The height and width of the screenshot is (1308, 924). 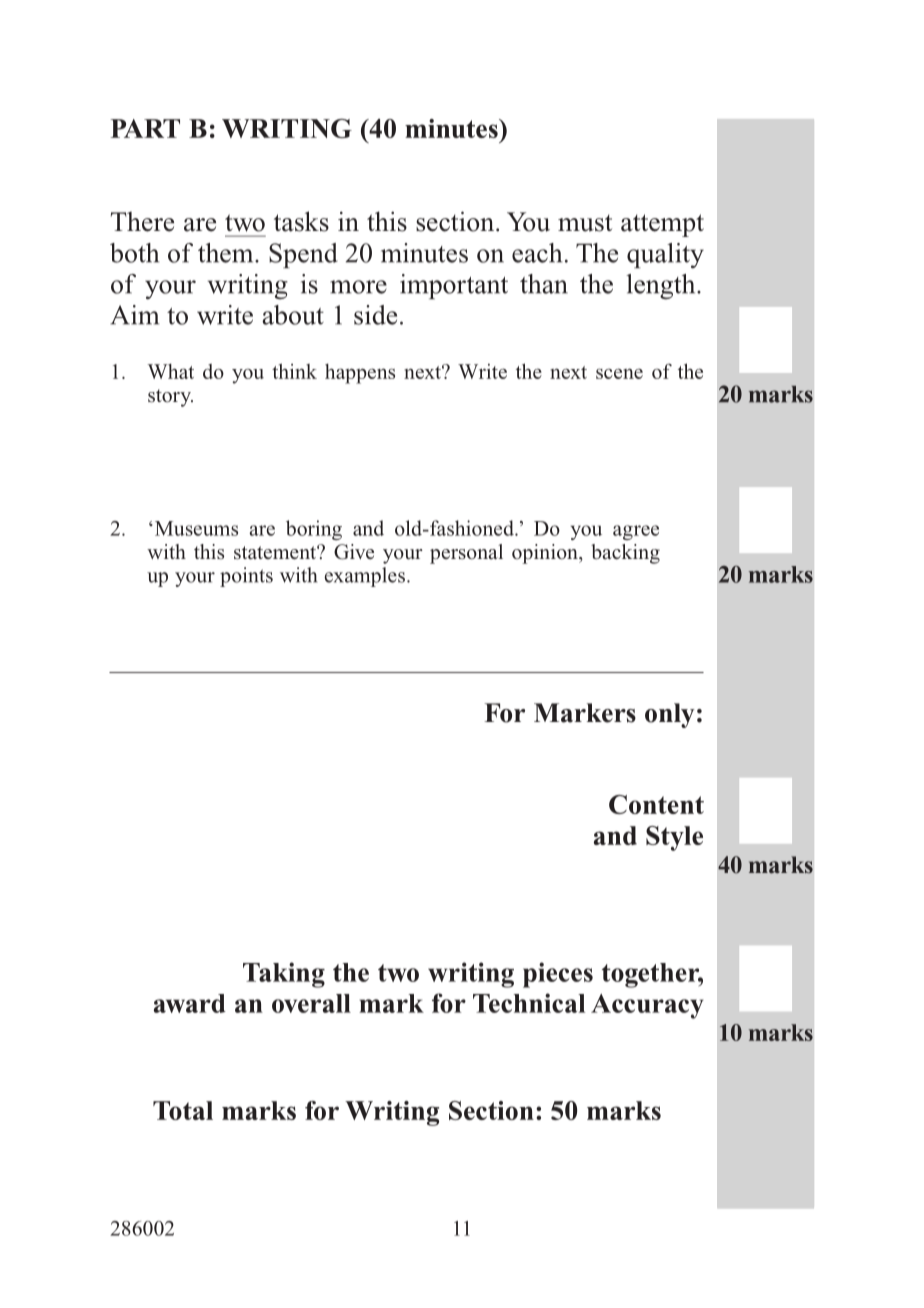 What do you see at coordinates (301, 221) in the screenshot?
I see `tasks` at bounding box center [301, 221].
